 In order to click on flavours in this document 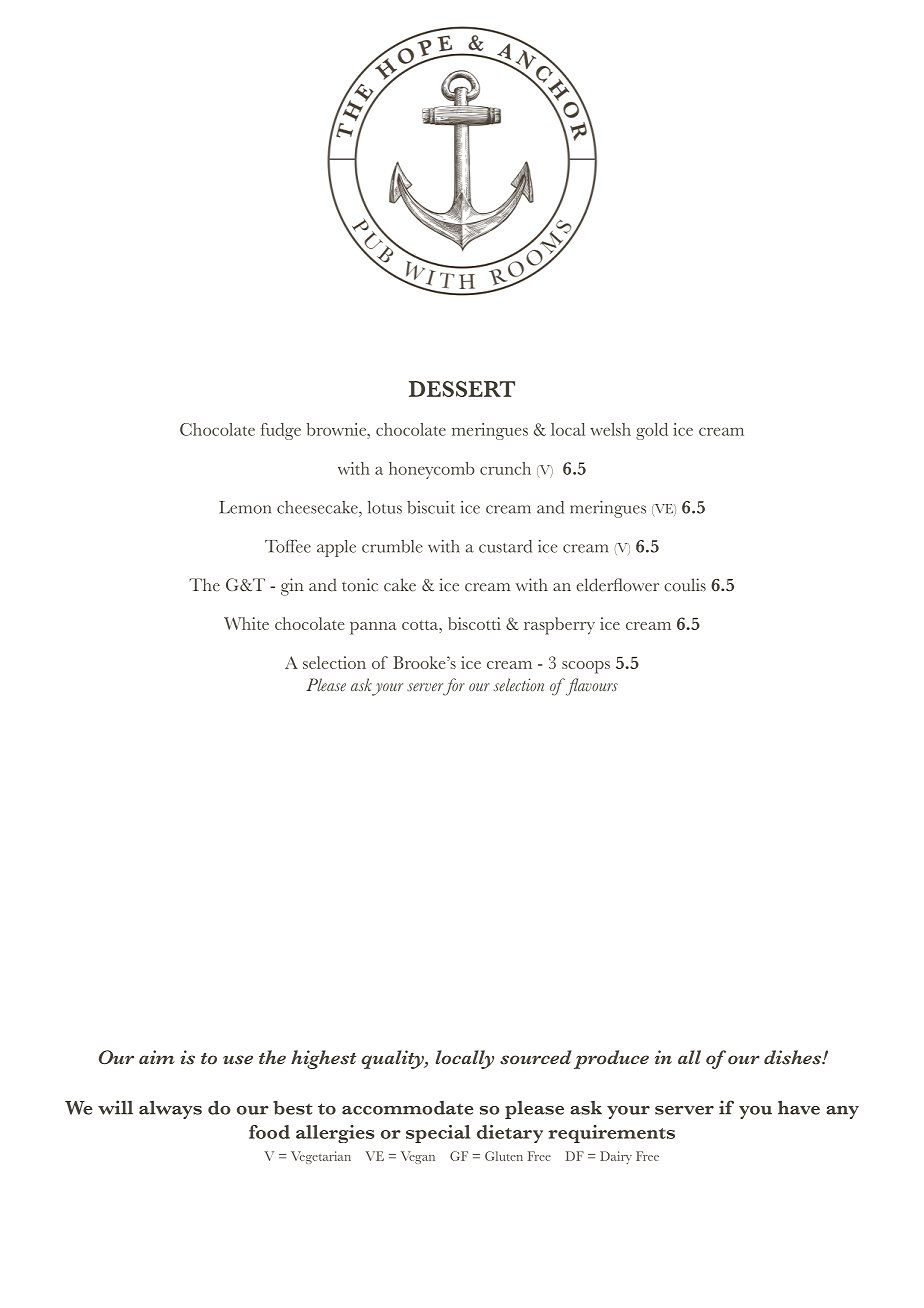, I will do `click(592, 687)`.
